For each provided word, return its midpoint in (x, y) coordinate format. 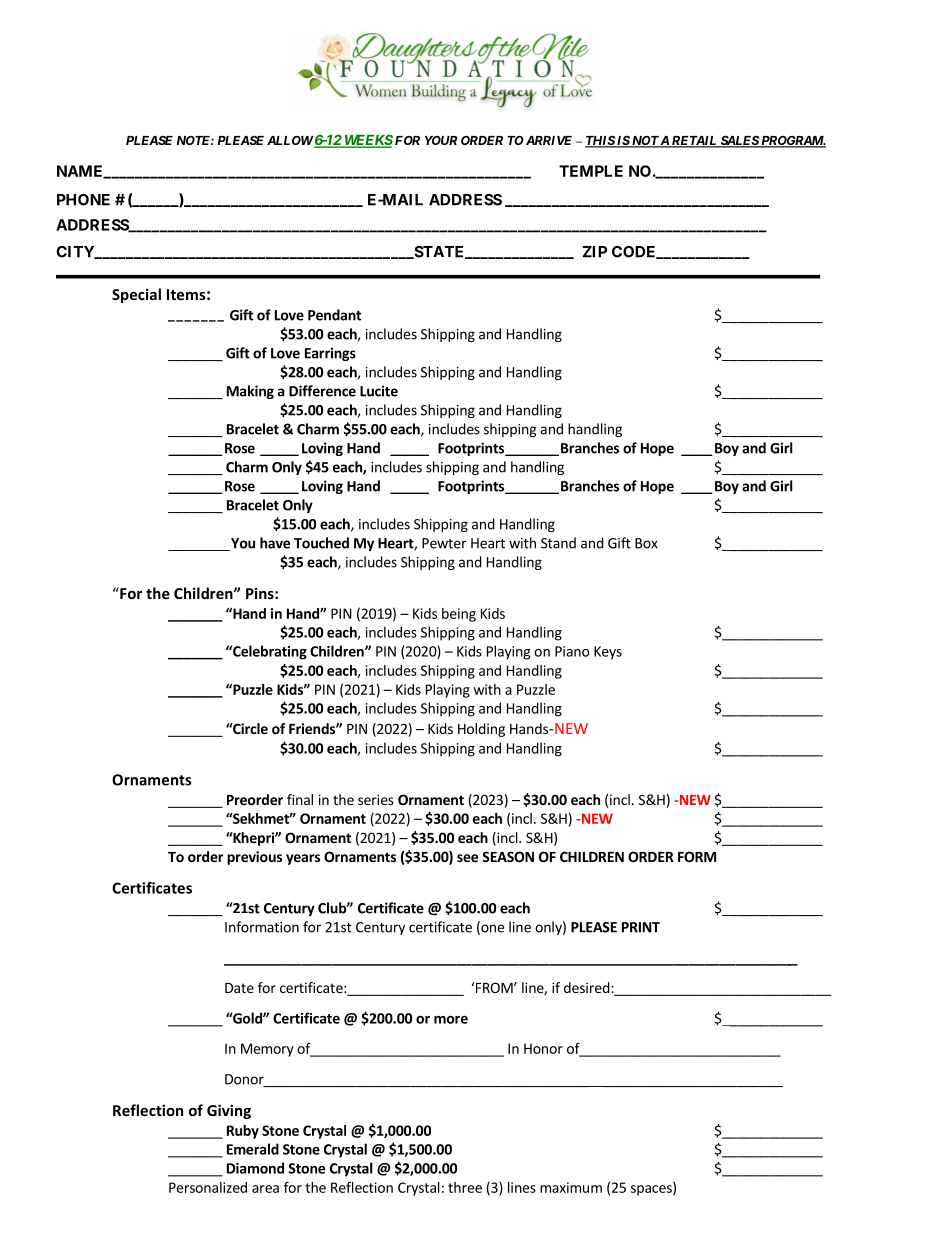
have (275, 543)
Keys (608, 653)
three (465, 1187)
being (459, 615)
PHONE (83, 200)
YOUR (441, 140)
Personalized (208, 1187)
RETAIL (694, 141)
